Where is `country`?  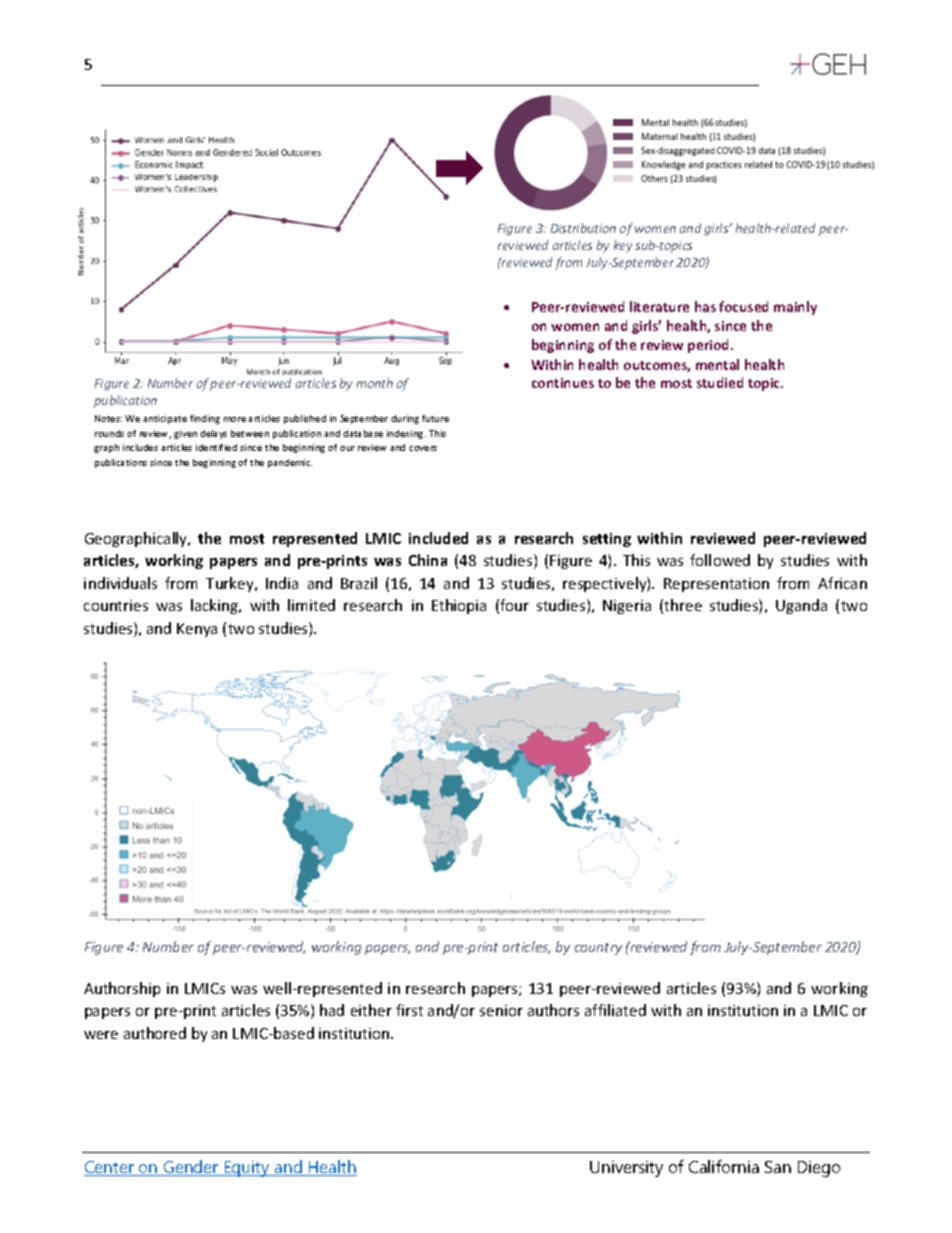 country is located at coordinates (598, 949).
